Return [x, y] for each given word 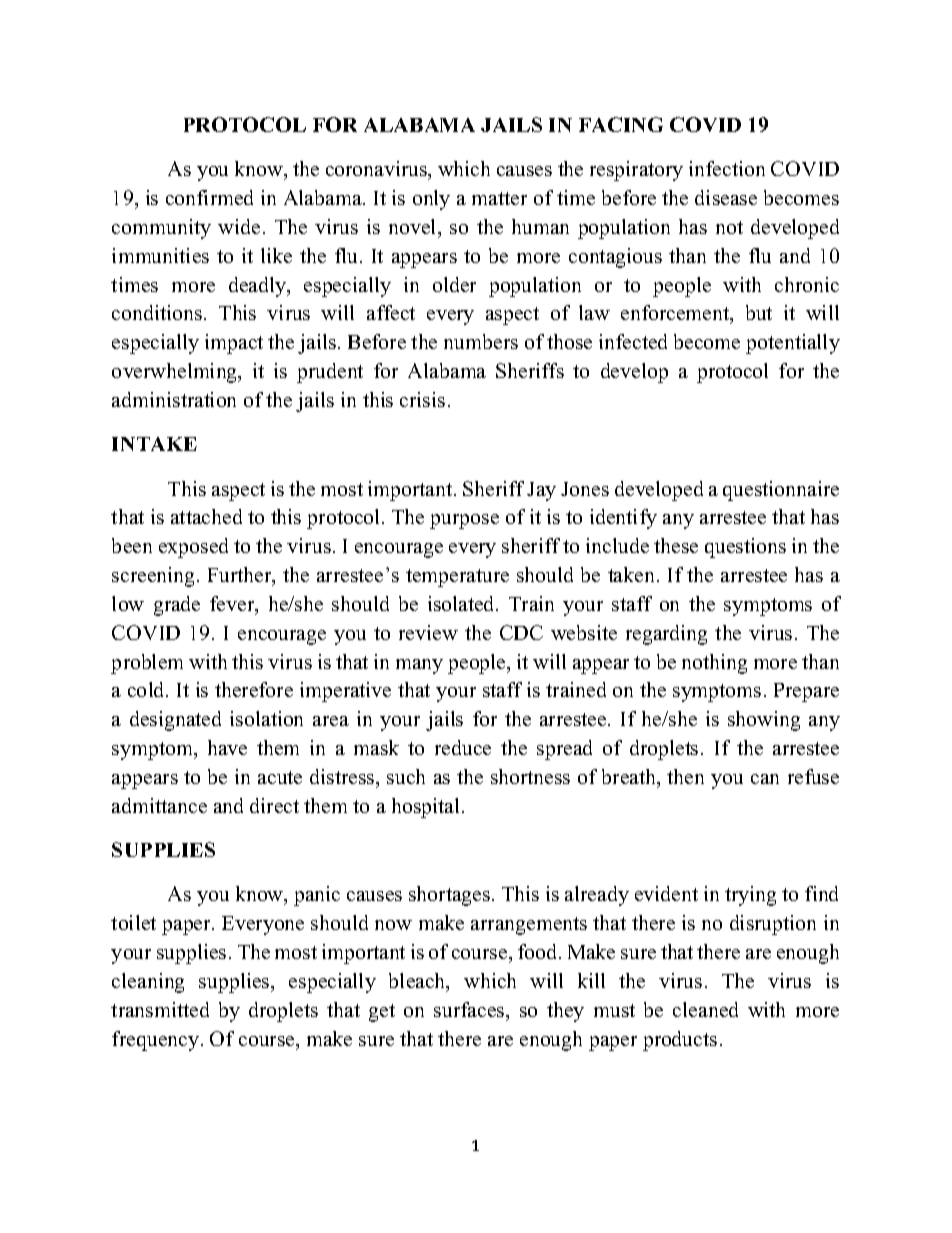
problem [147, 664]
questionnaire [781, 491]
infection [727, 168]
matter [499, 198]
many [419, 666]
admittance [159, 805]
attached [206, 516]
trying [750, 896]
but [759, 312]
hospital [425, 808]
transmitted [160, 1009]
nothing [714, 664]
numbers [481, 341]
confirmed [209, 197]
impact [234, 344]
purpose [464, 521]
